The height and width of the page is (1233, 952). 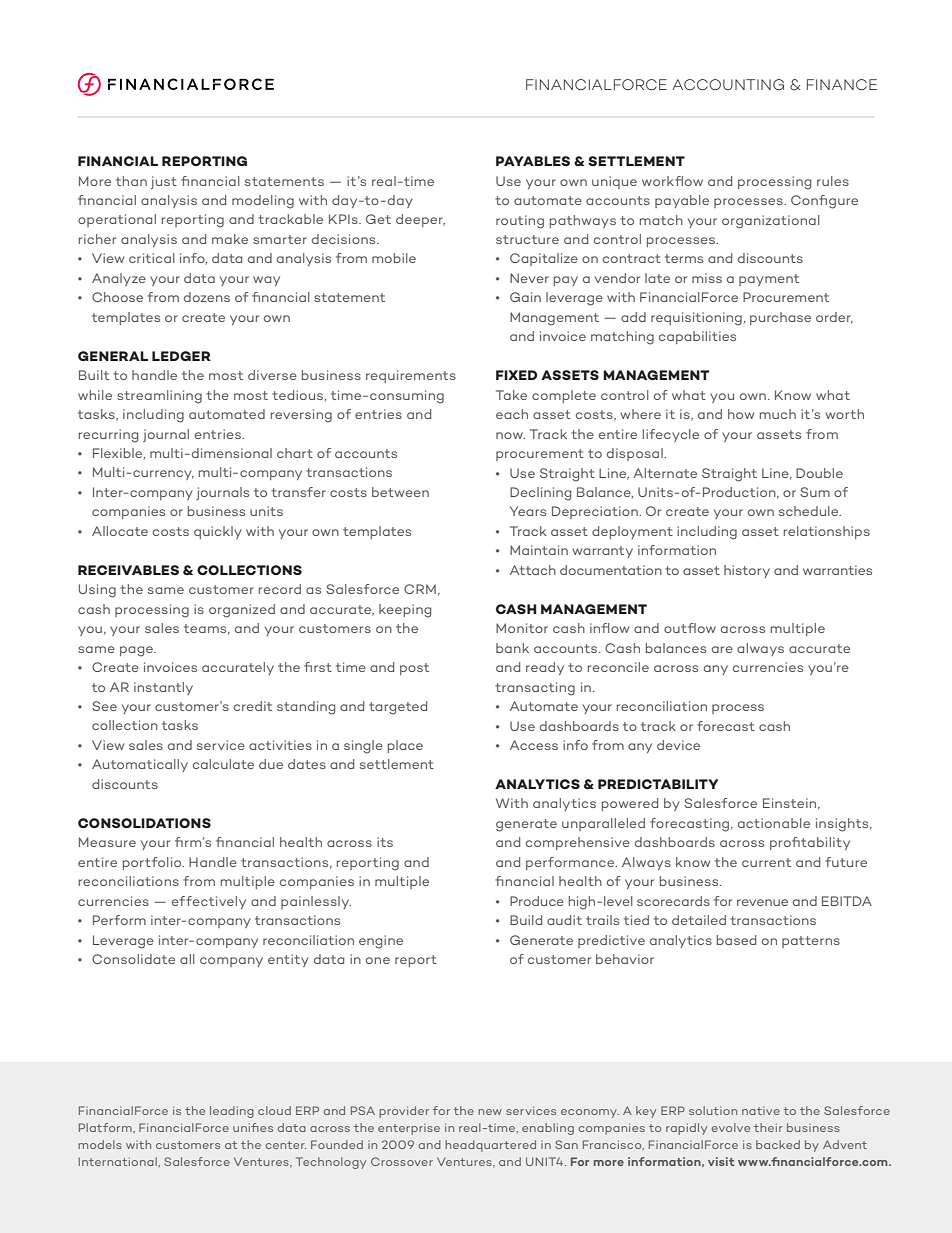 I want to click on deeper, so click(x=420, y=220).
